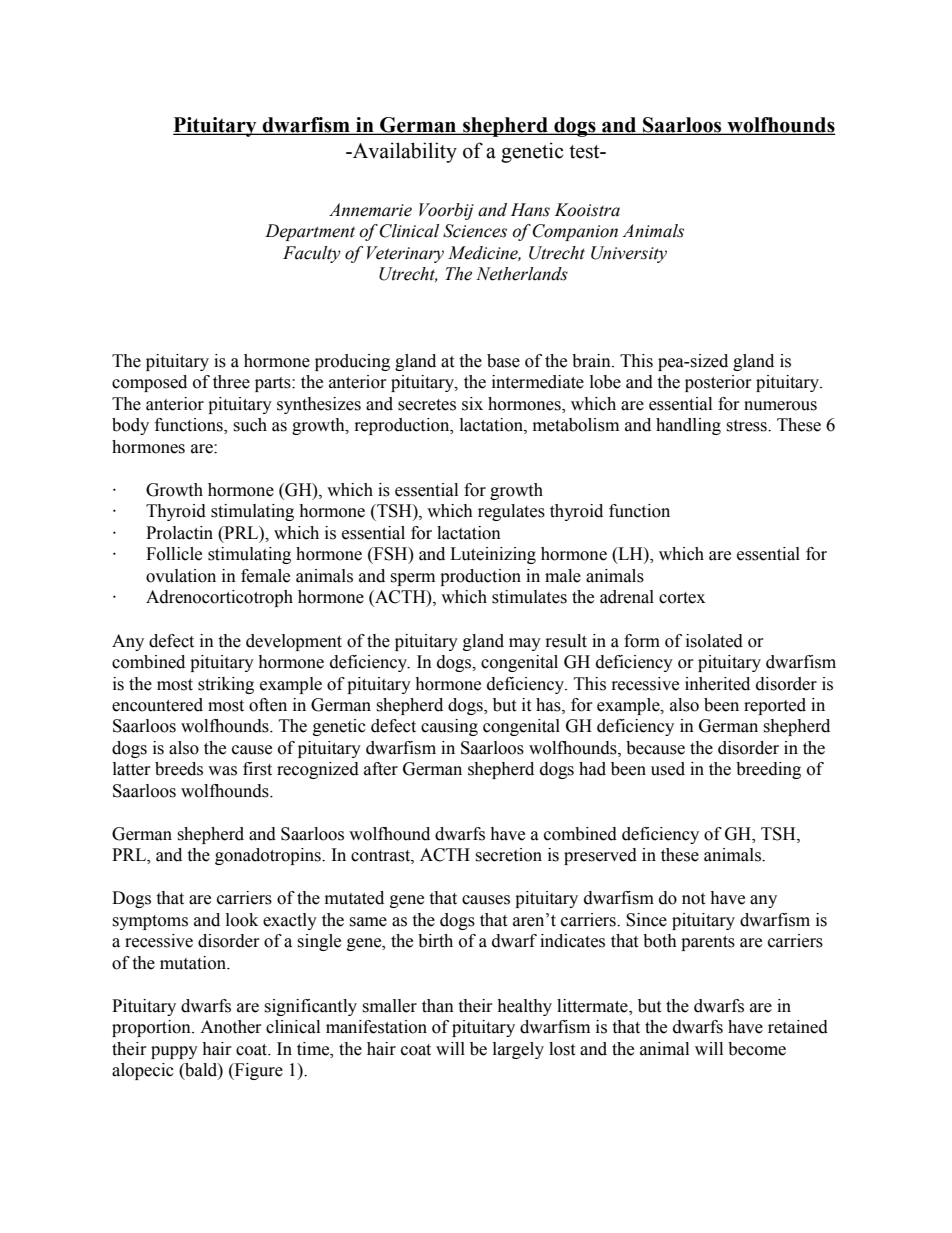 The image size is (952, 1233). What do you see at coordinates (472, 404) in the screenshot?
I see `six` at bounding box center [472, 404].
